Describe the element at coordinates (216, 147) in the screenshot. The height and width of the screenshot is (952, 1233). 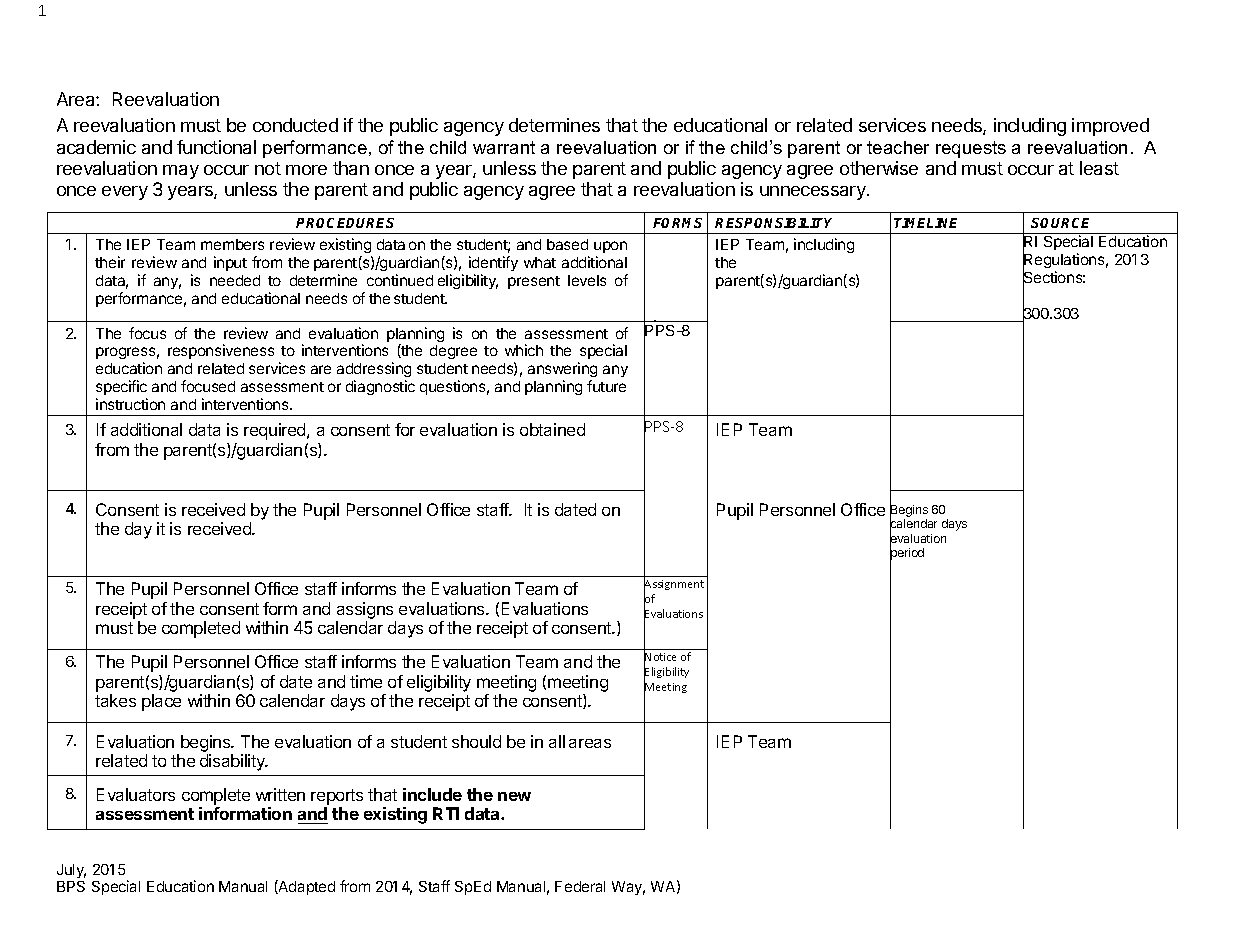
I see `functional` at that location.
